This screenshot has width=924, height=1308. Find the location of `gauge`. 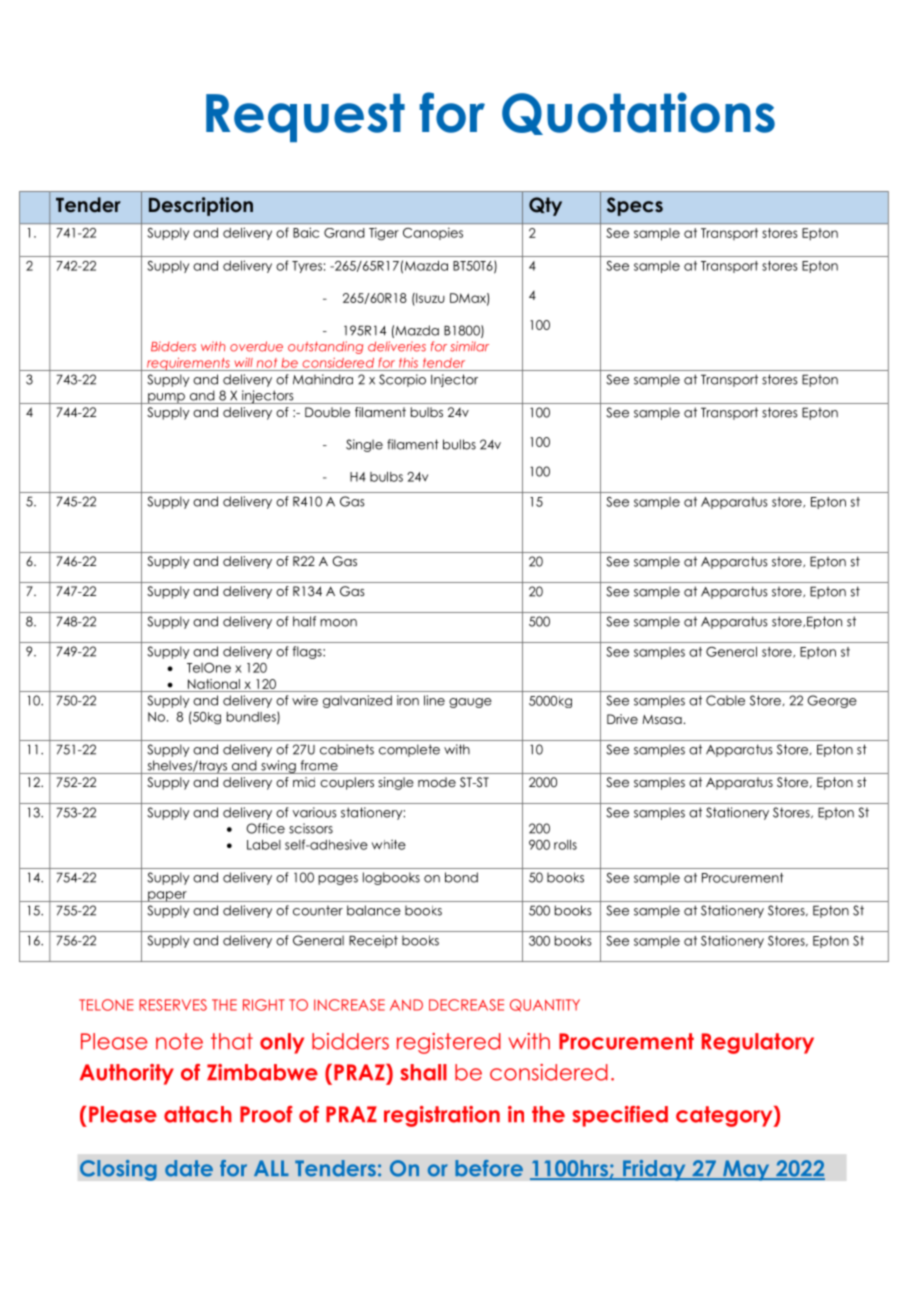

gauge is located at coordinates (470, 703).
